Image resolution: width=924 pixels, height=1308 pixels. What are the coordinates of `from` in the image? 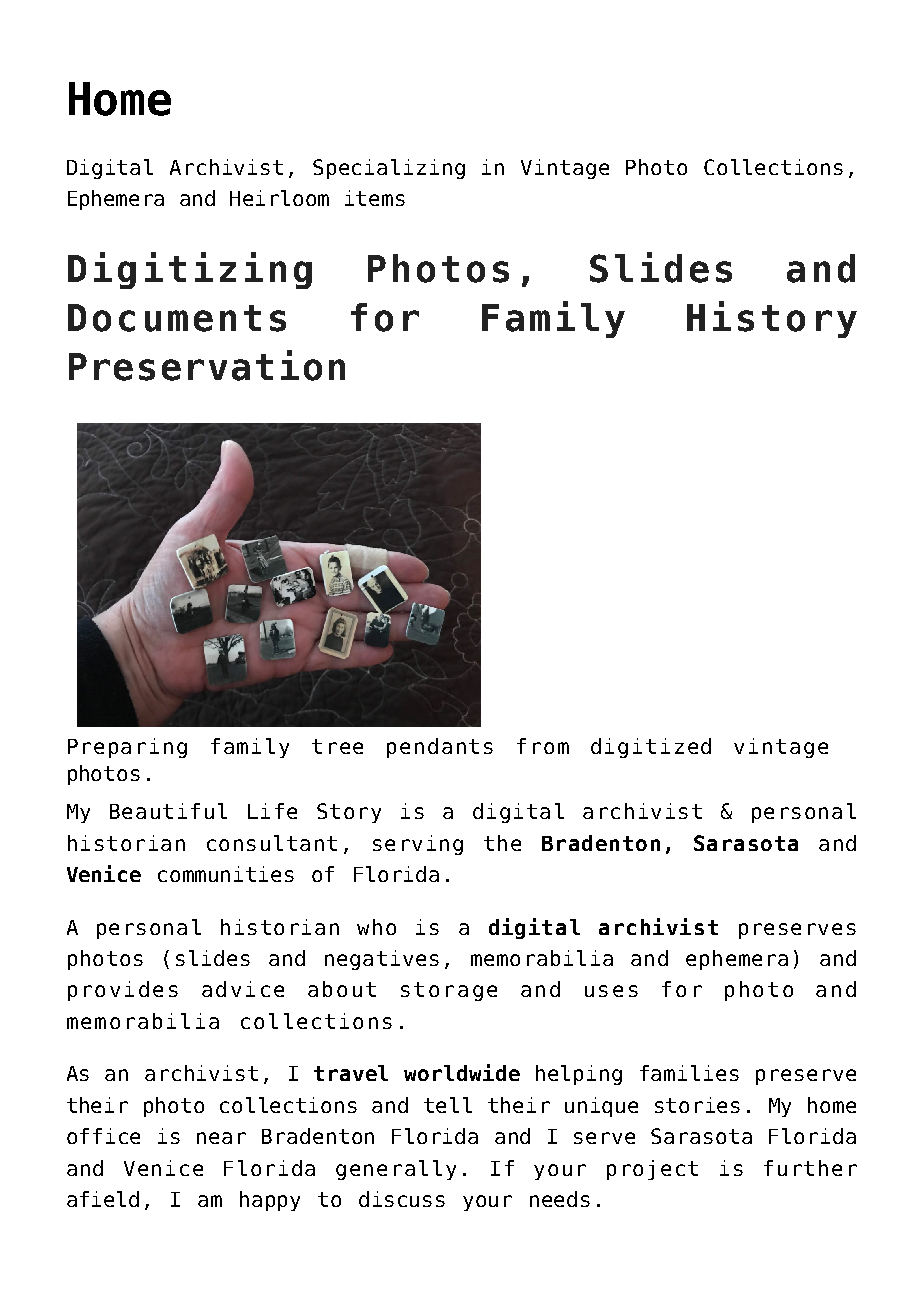 It's located at (543, 746).
